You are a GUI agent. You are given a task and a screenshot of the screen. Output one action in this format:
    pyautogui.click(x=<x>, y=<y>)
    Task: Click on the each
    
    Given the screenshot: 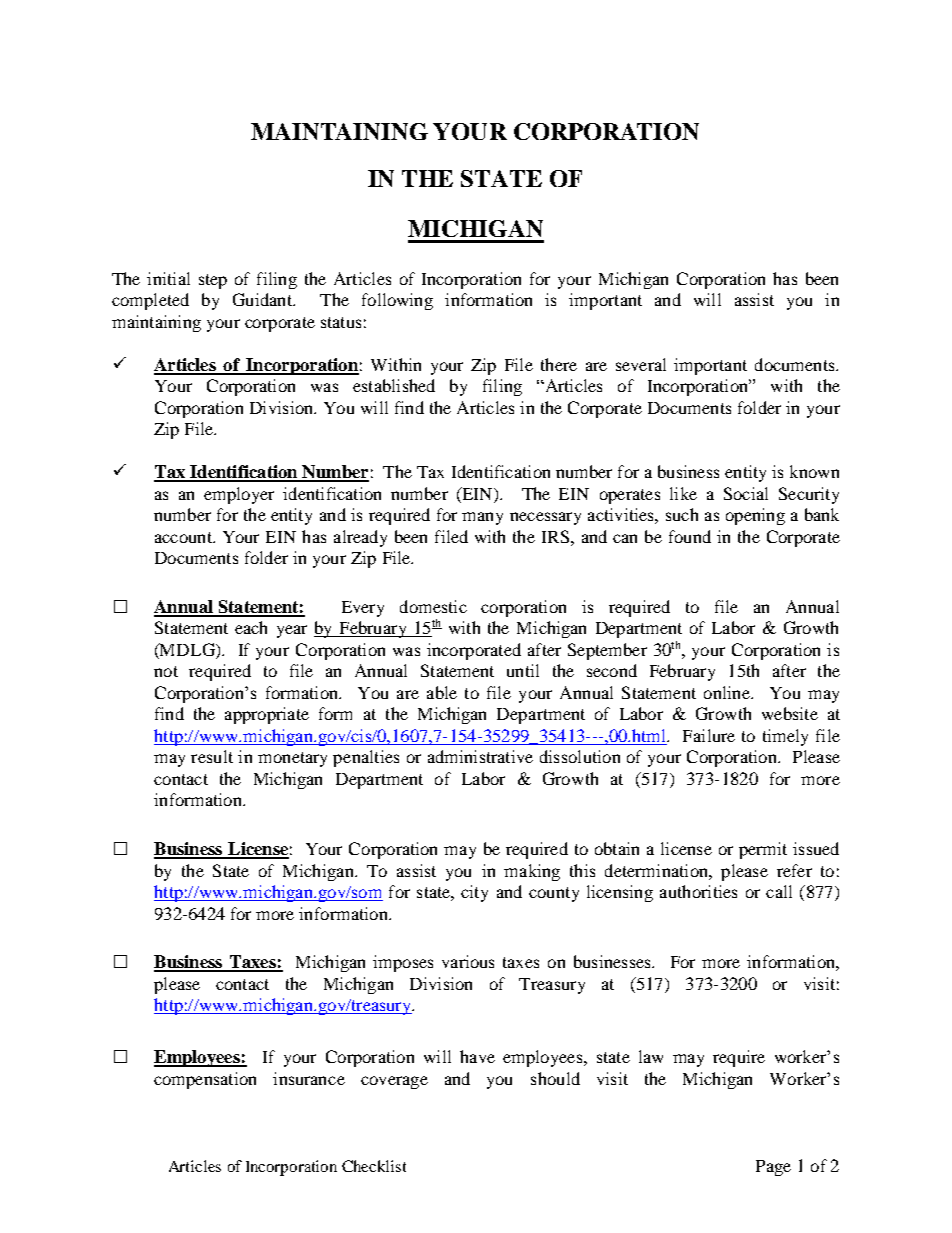 What is the action you would take?
    pyautogui.click(x=251, y=627)
